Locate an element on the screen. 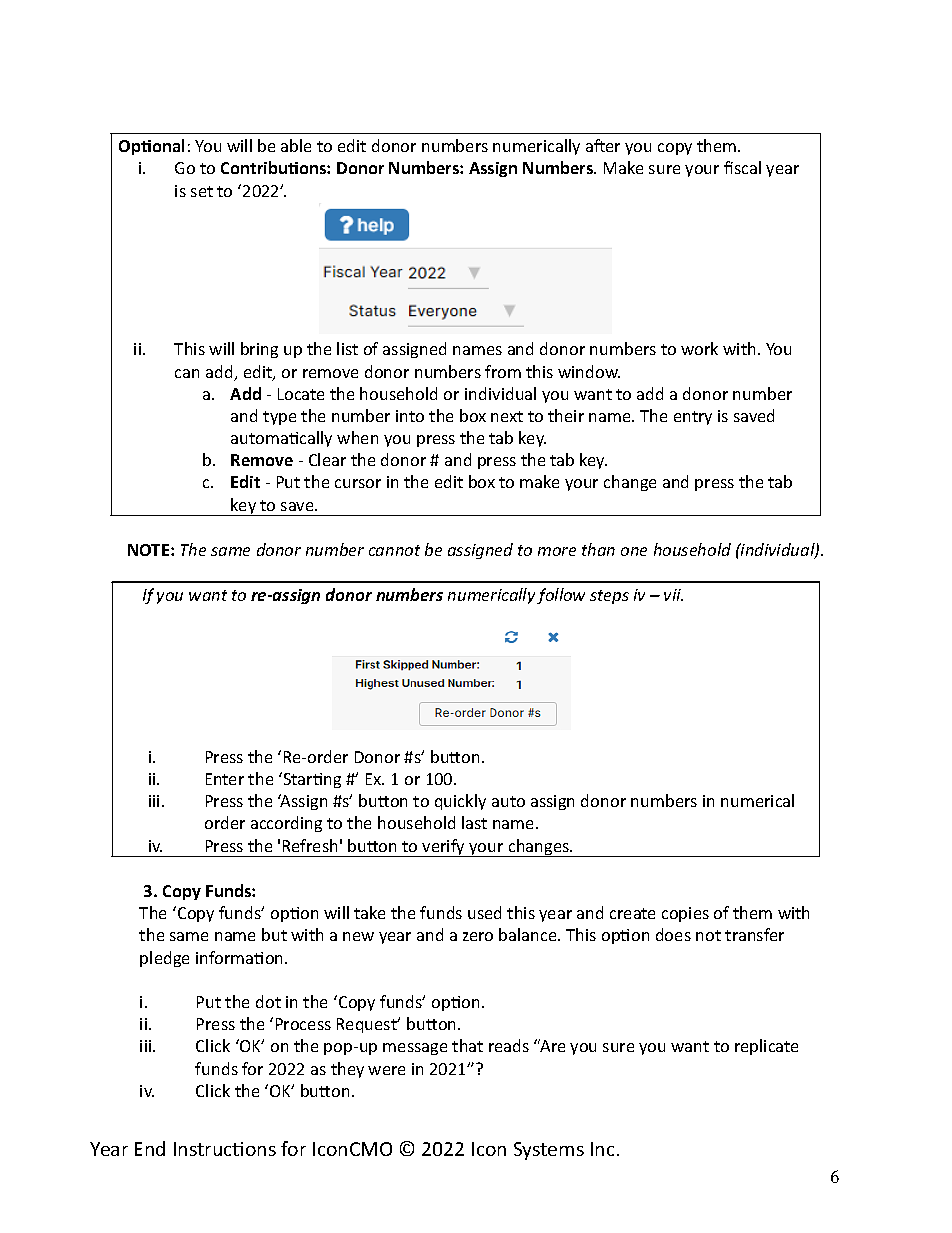 Image resolution: width=952 pixels, height=1233 pixels. work is located at coordinates (699, 348).
